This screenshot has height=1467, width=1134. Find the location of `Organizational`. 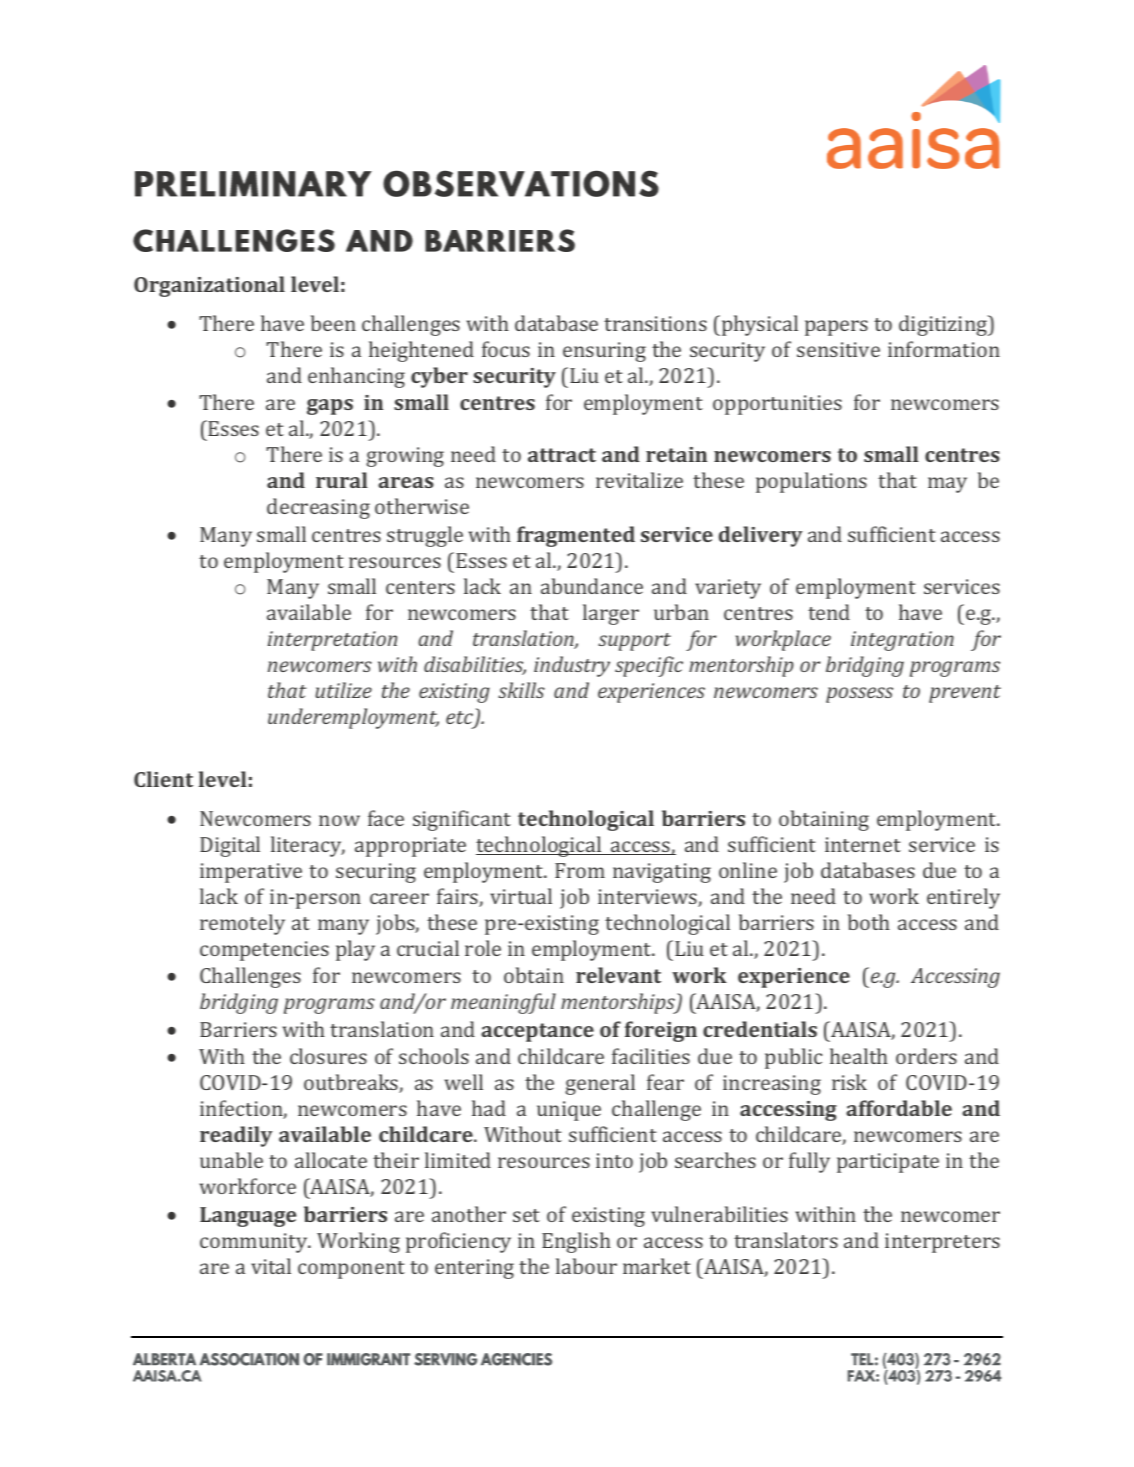

Organizational is located at coordinates (209, 286).
